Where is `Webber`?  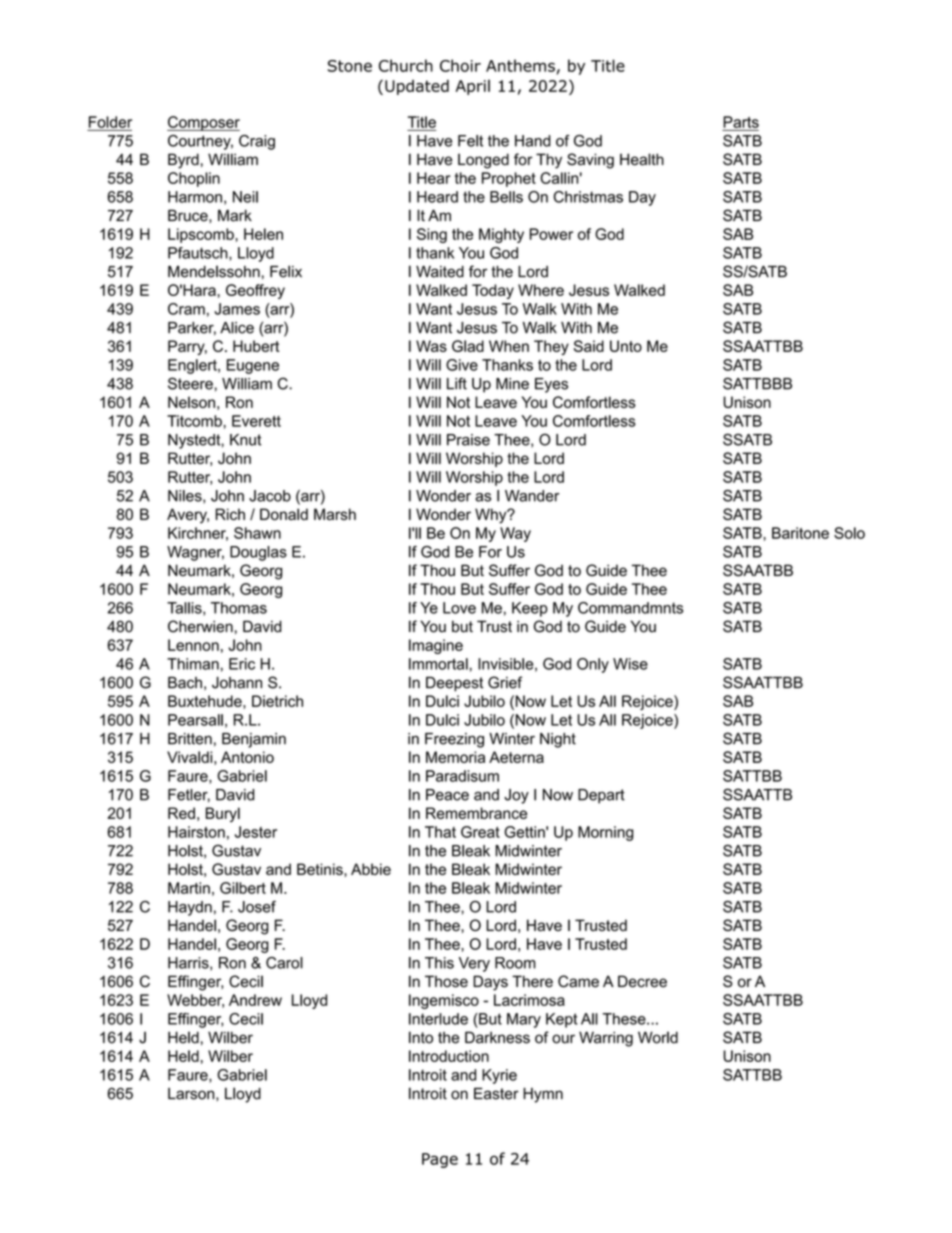
Webber is located at coordinates (195, 1001).
